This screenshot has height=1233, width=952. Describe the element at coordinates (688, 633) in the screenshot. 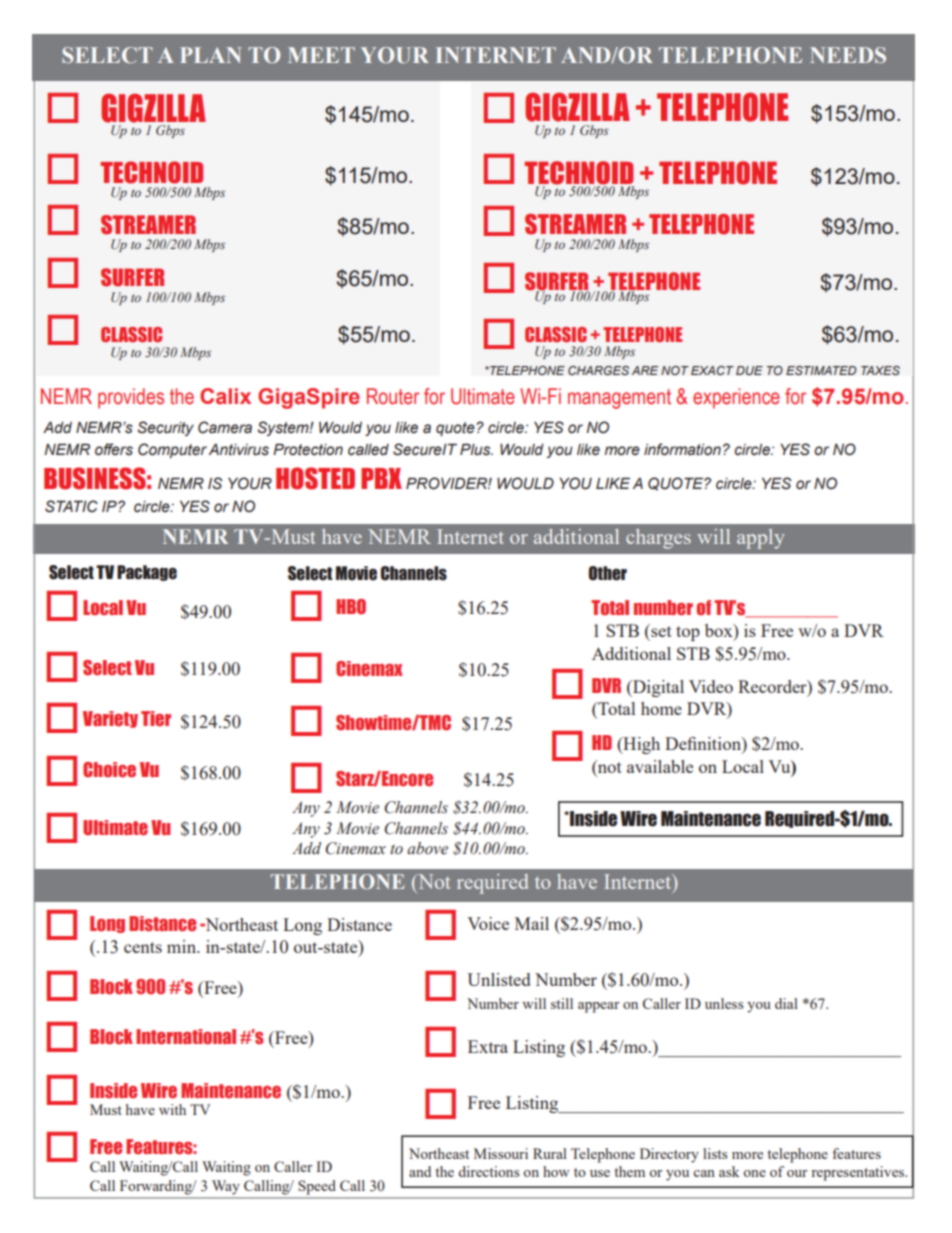

I see `top` at that location.
